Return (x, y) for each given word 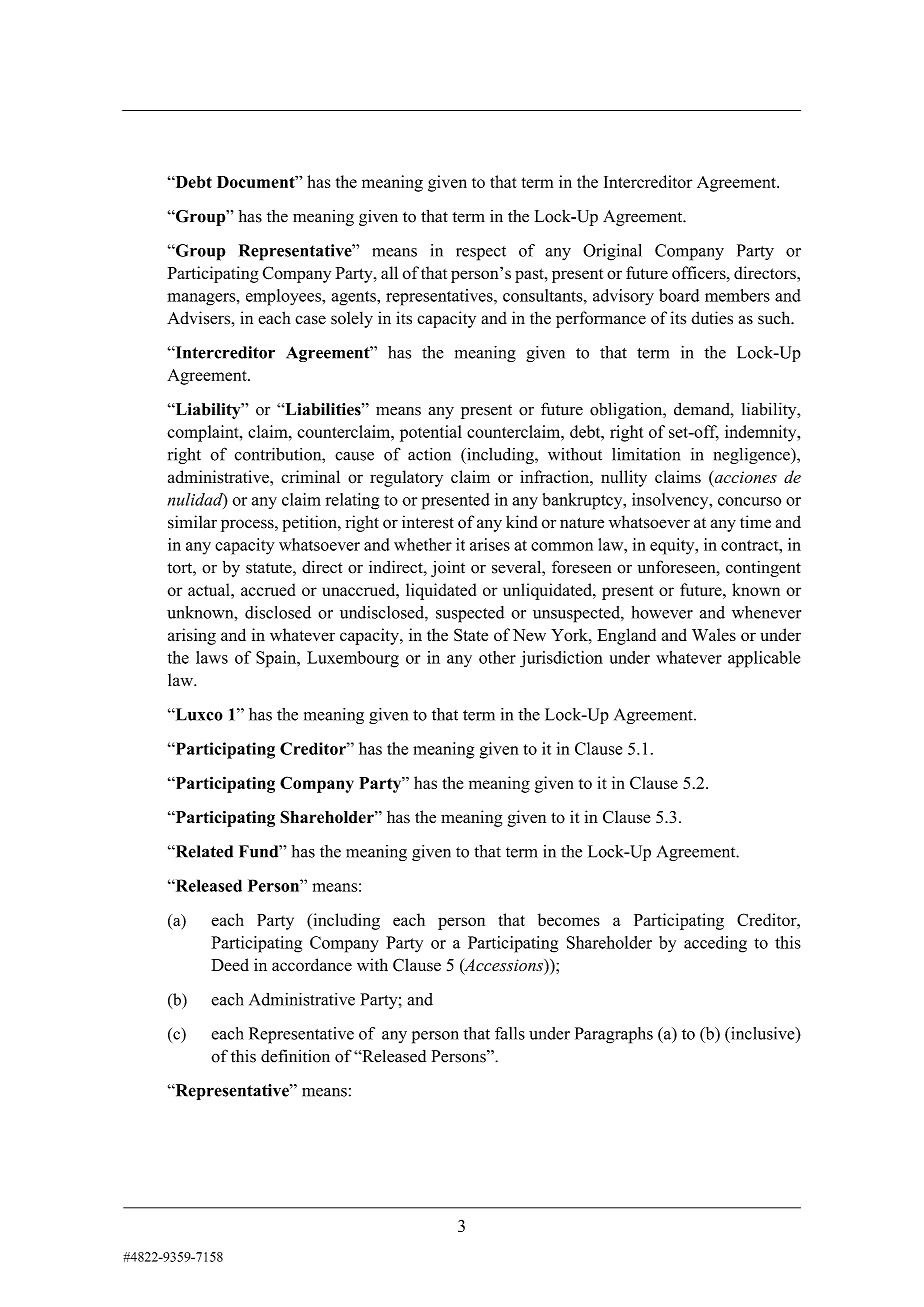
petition (310, 523)
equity (673, 546)
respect (481, 253)
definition (295, 1056)
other (497, 657)
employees (284, 297)
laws (212, 657)
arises (490, 544)
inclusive (763, 1033)
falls (510, 1033)
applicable (764, 659)
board (679, 295)
